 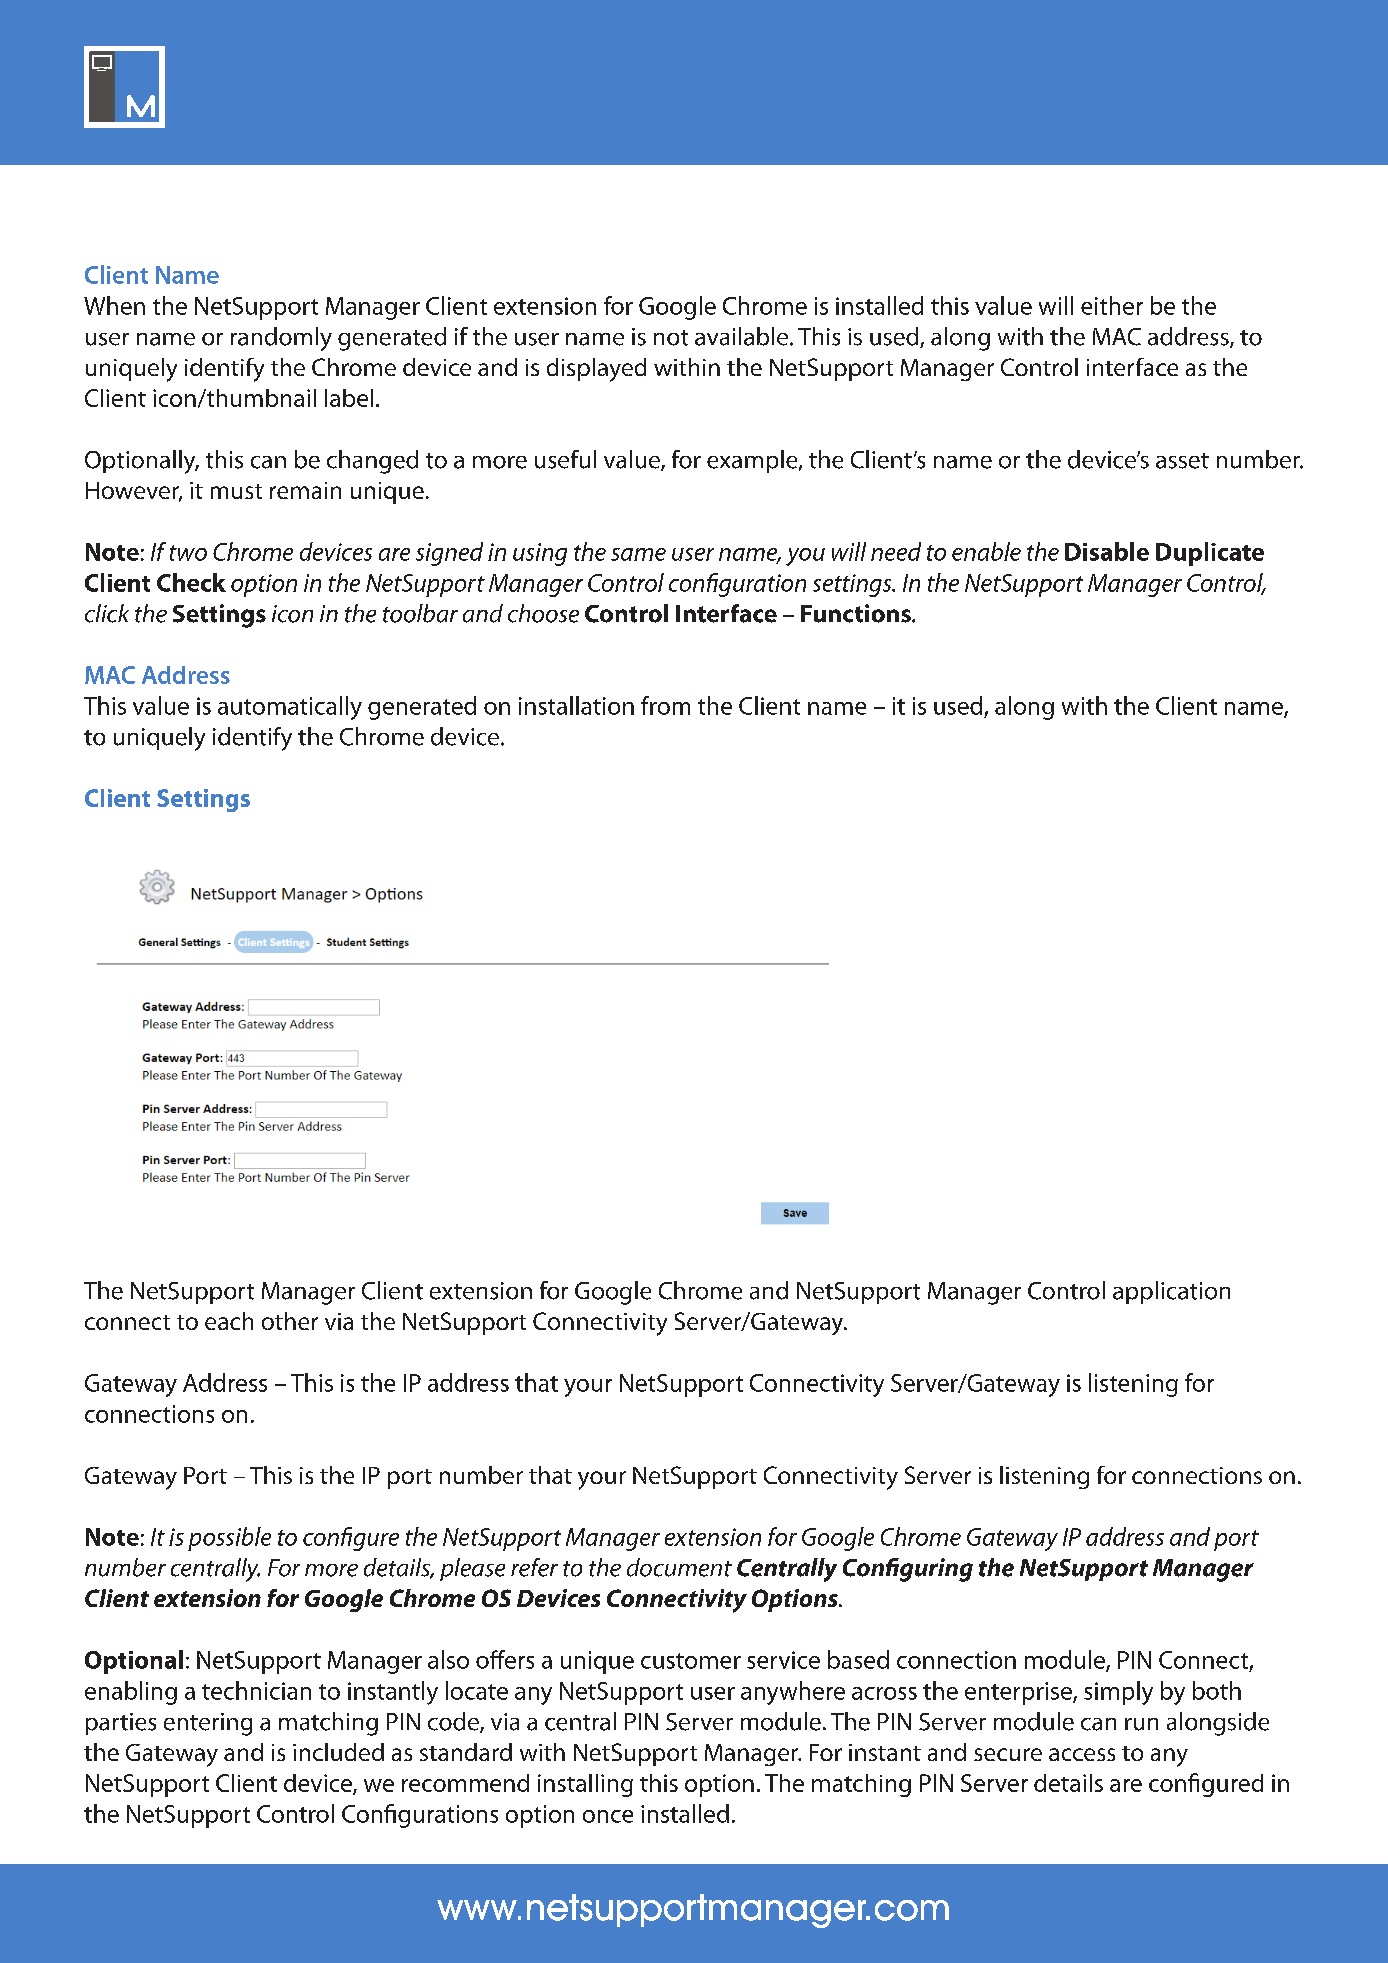 What do you see at coordinates (596, 370) in the screenshot?
I see `displayed` at bounding box center [596, 370].
